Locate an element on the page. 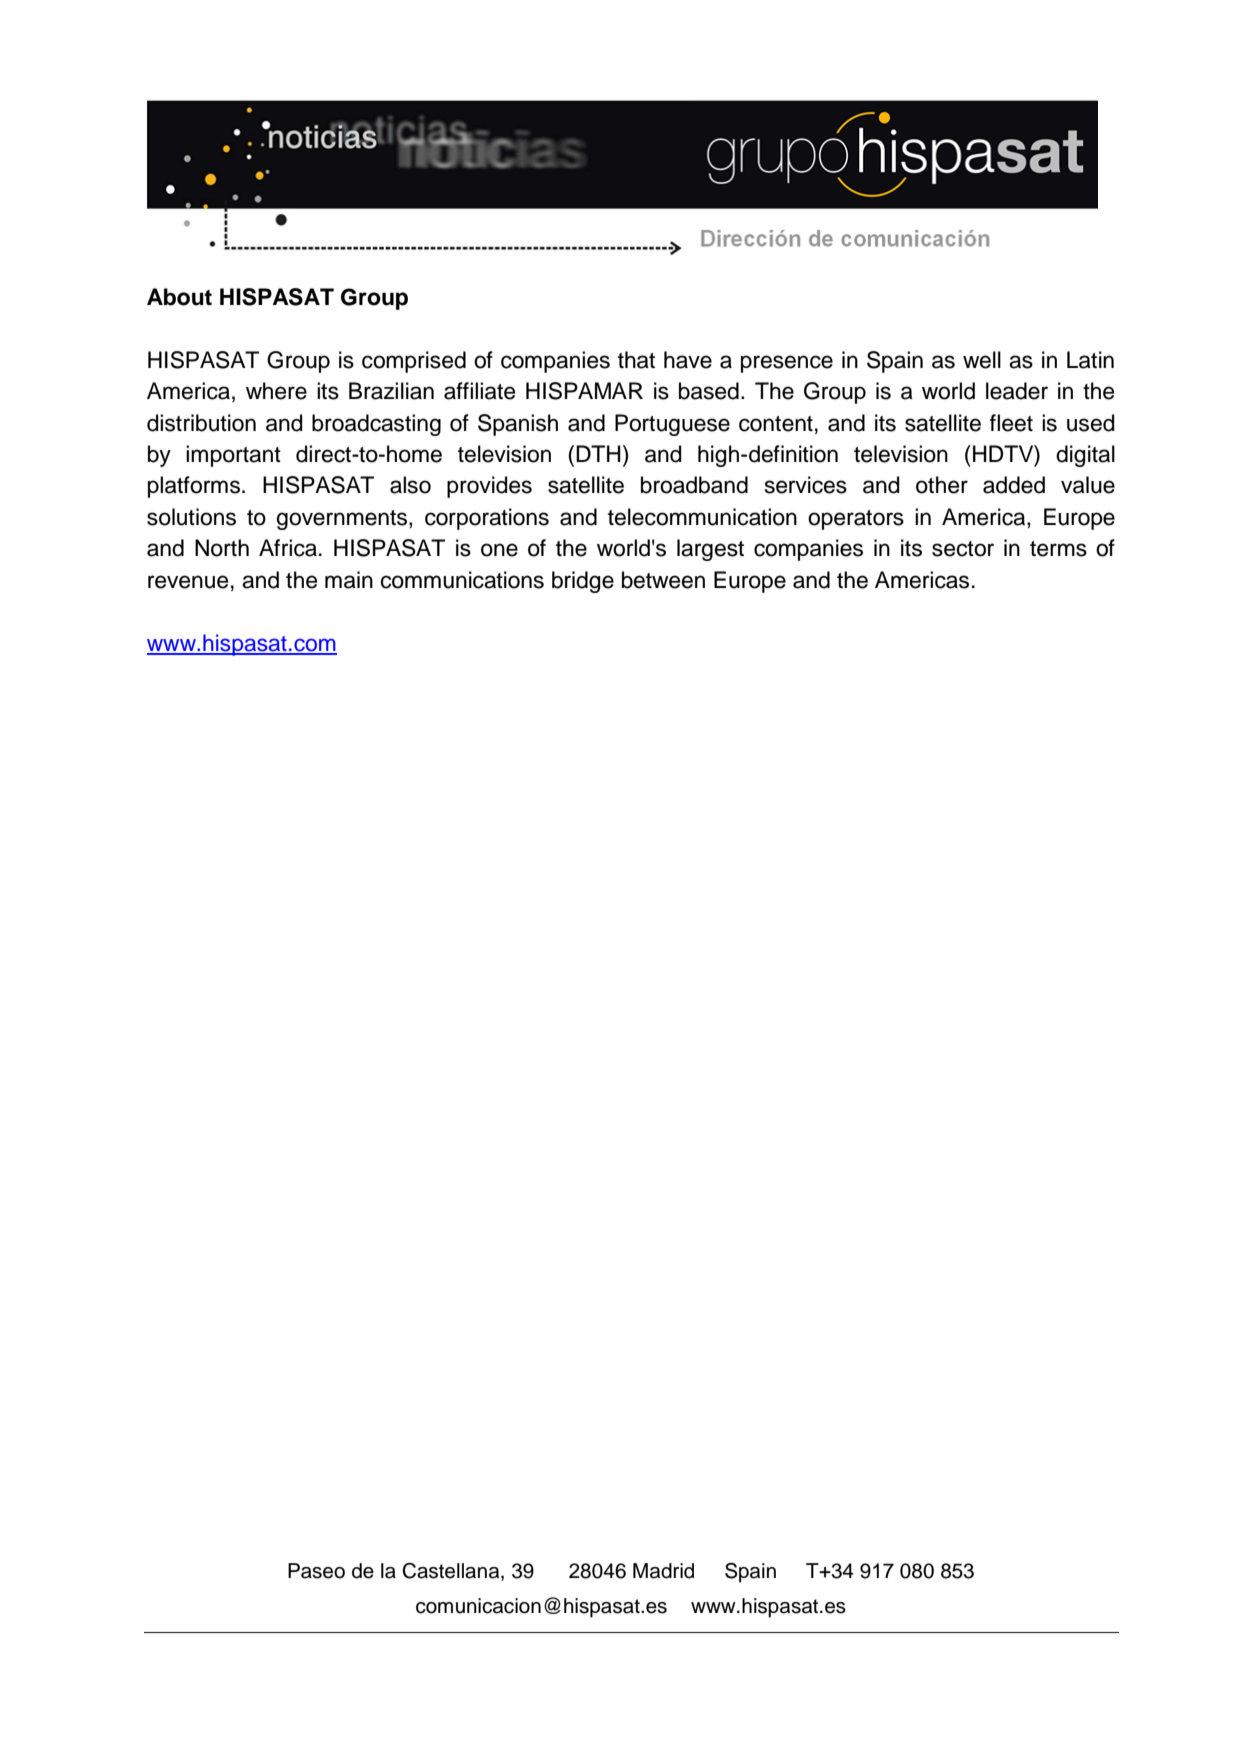  Madrid is located at coordinates (663, 1571).
